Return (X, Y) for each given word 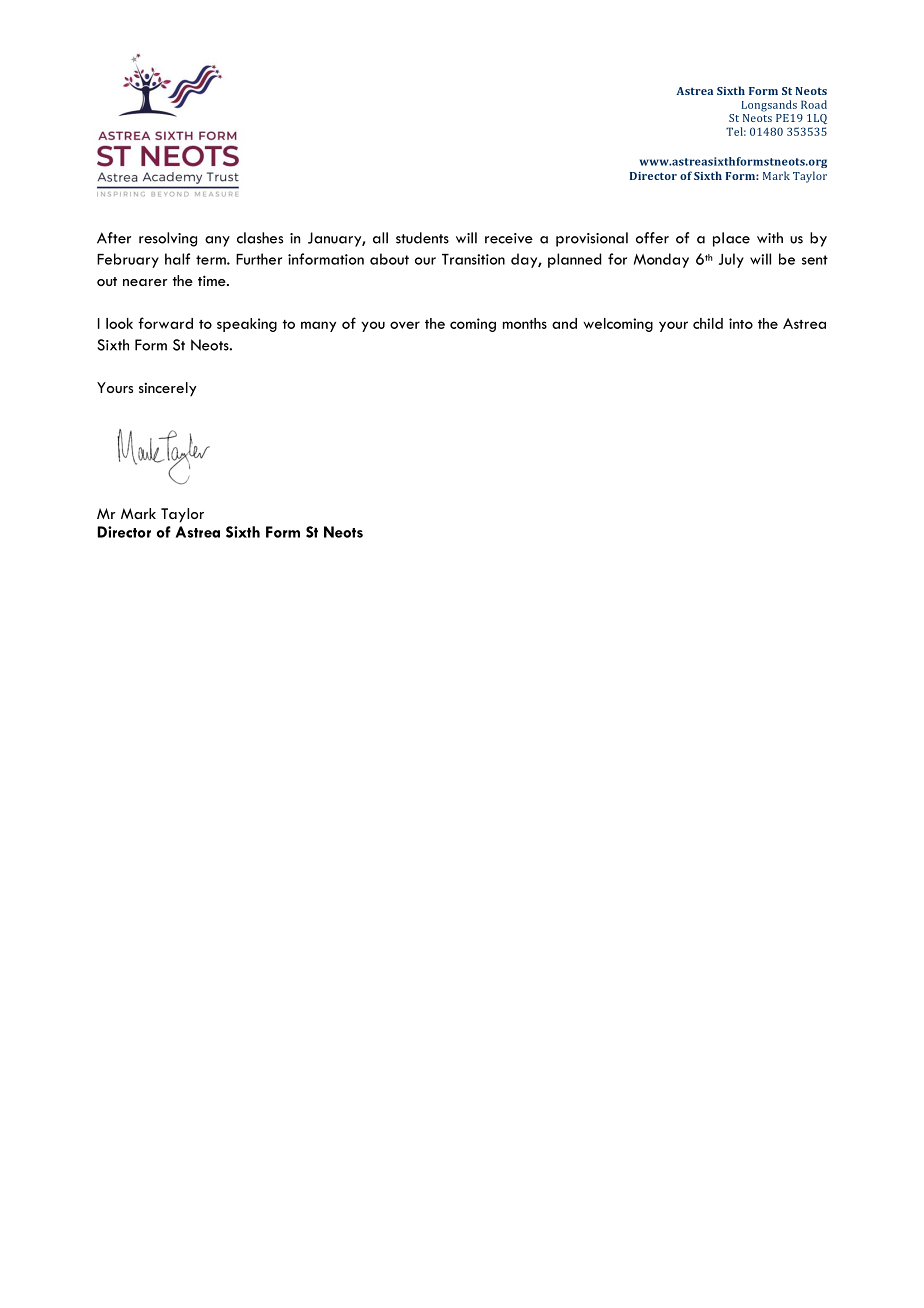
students (422, 238)
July (731, 260)
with (770, 237)
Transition (473, 259)
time (213, 280)
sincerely (168, 389)
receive (509, 238)
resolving (168, 239)
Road (814, 104)
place (731, 239)
